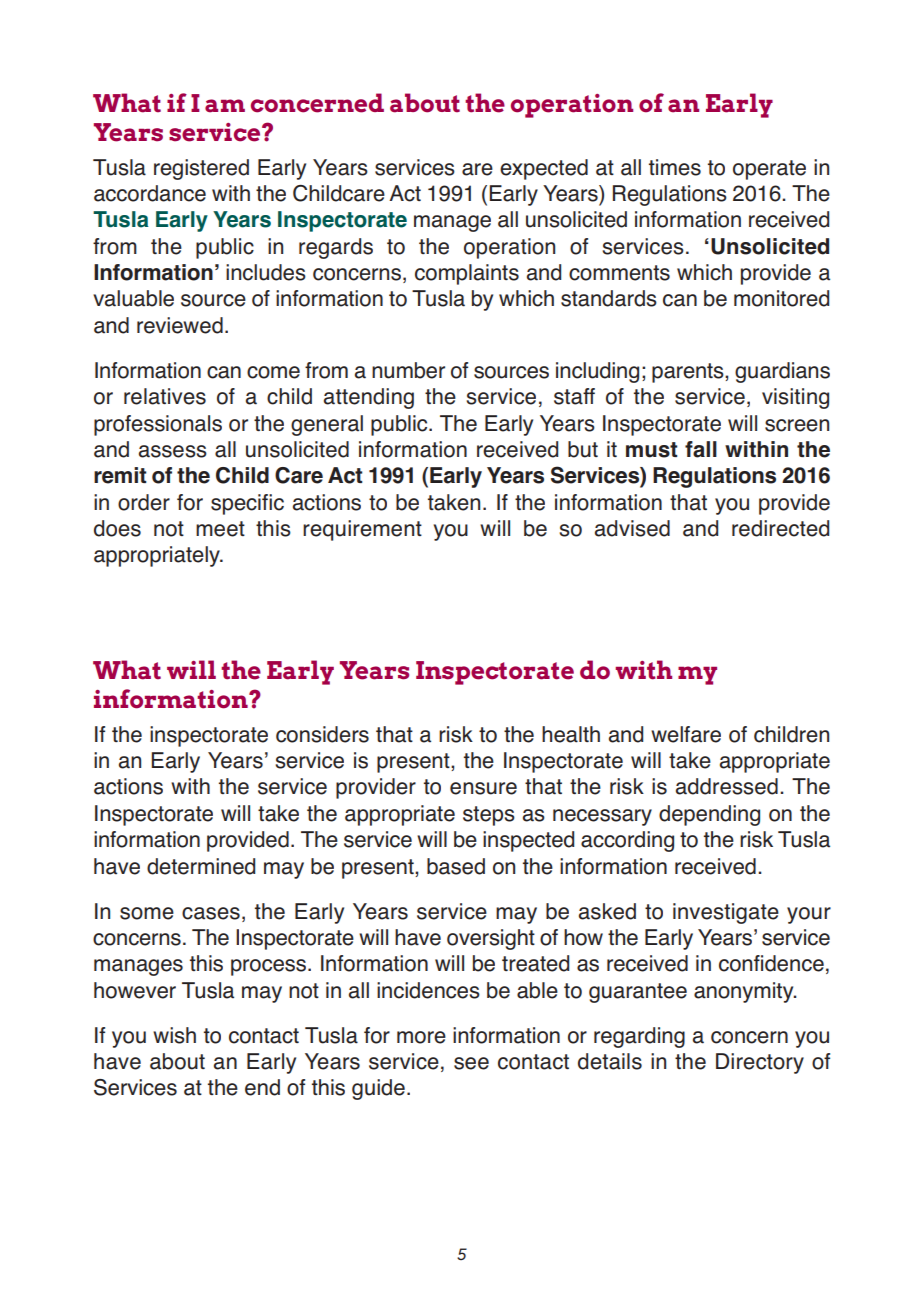 This image has width=924, height=1308. What do you see at coordinates (471, 1063) in the image?
I see `see` at bounding box center [471, 1063].
